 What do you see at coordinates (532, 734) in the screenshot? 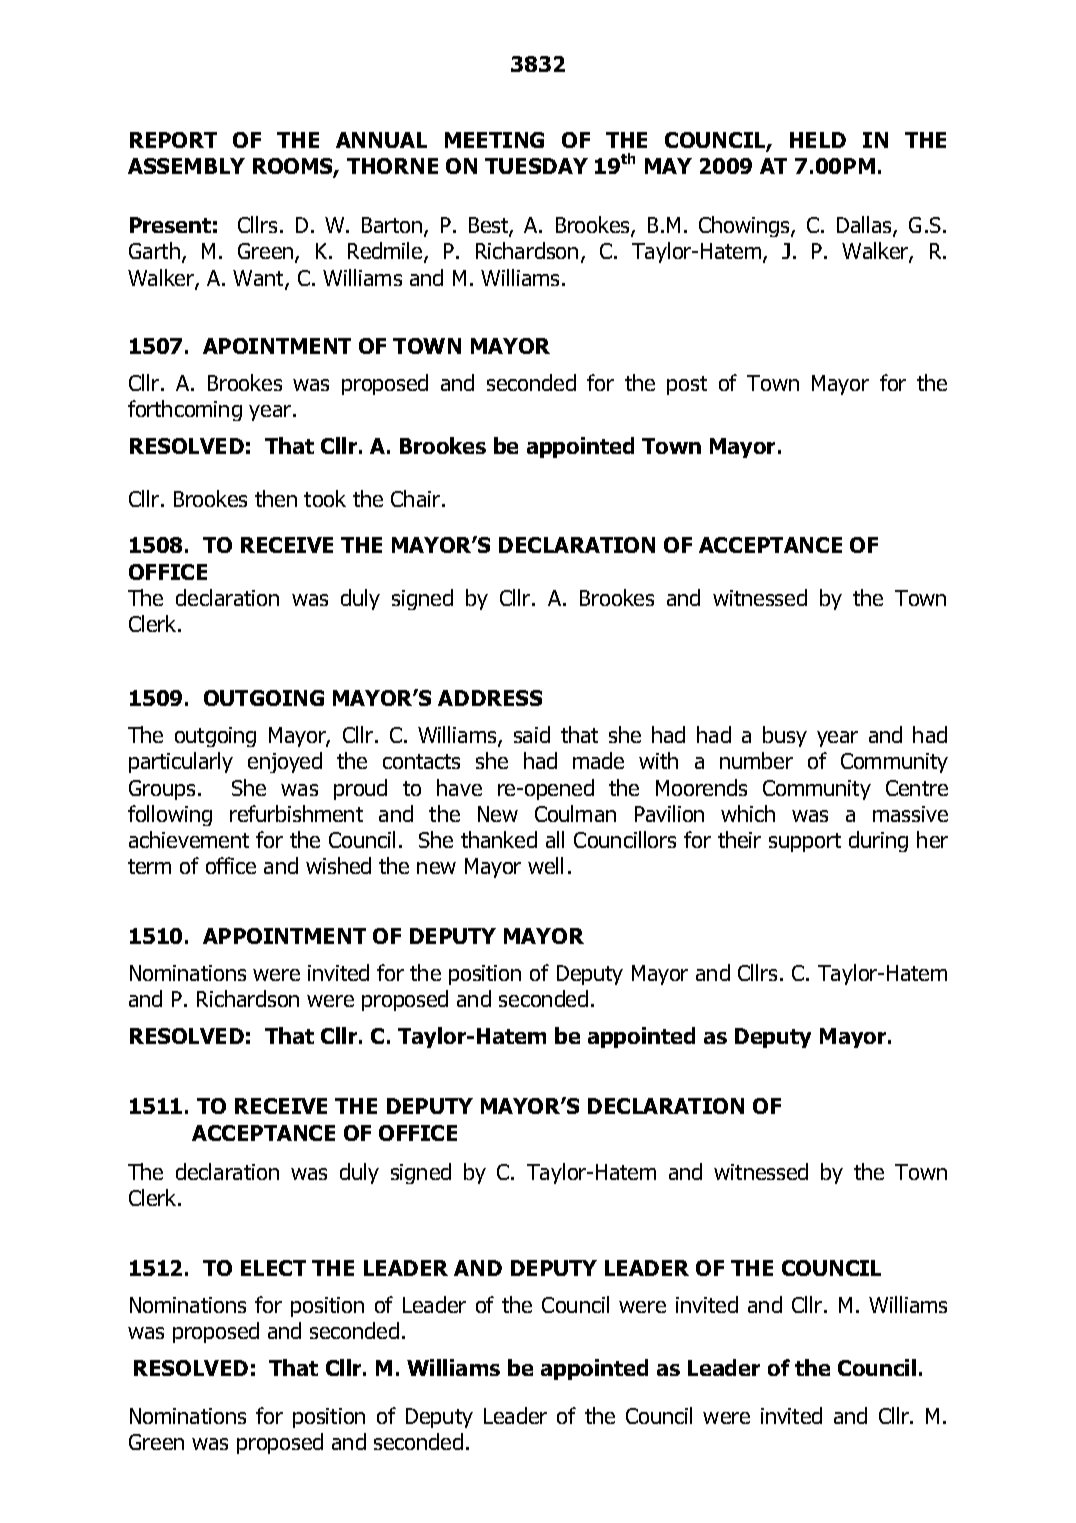
I see `said` at bounding box center [532, 734].
